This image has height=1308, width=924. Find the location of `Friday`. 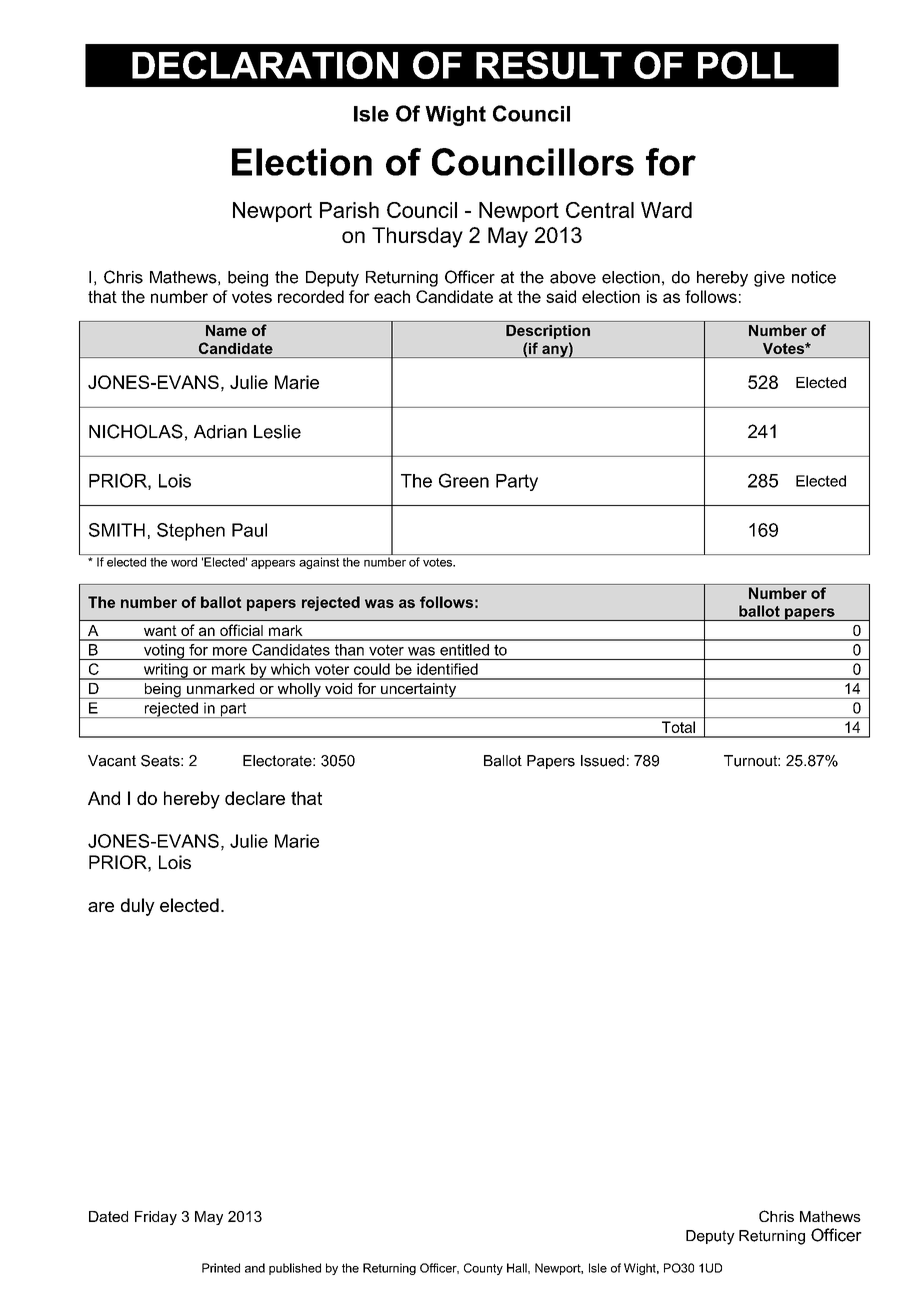

Friday is located at coordinates (156, 1218).
